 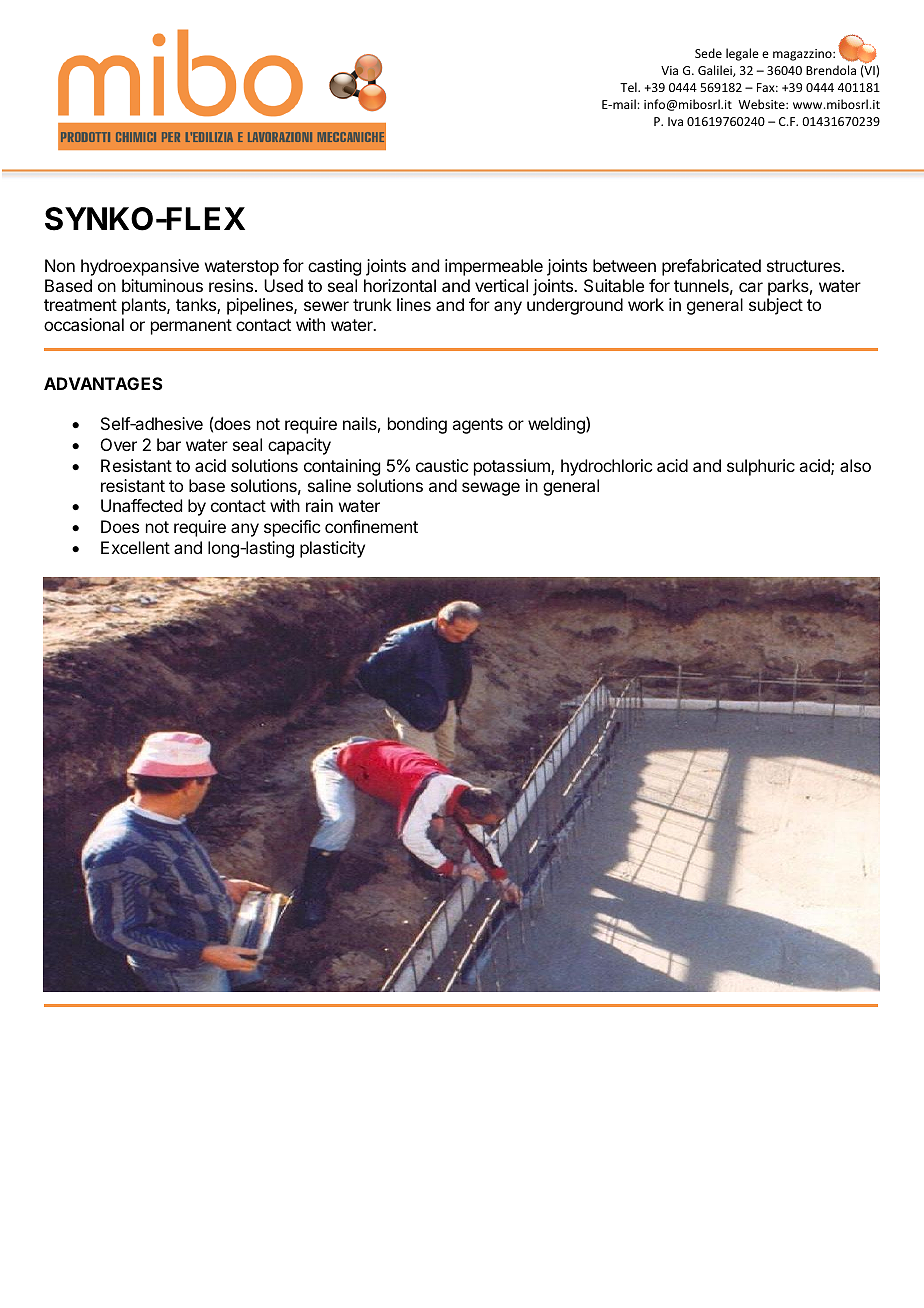 What do you see at coordinates (761, 467) in the screenshot?
I see `sulphuric` at bounding box center [761, 467].
